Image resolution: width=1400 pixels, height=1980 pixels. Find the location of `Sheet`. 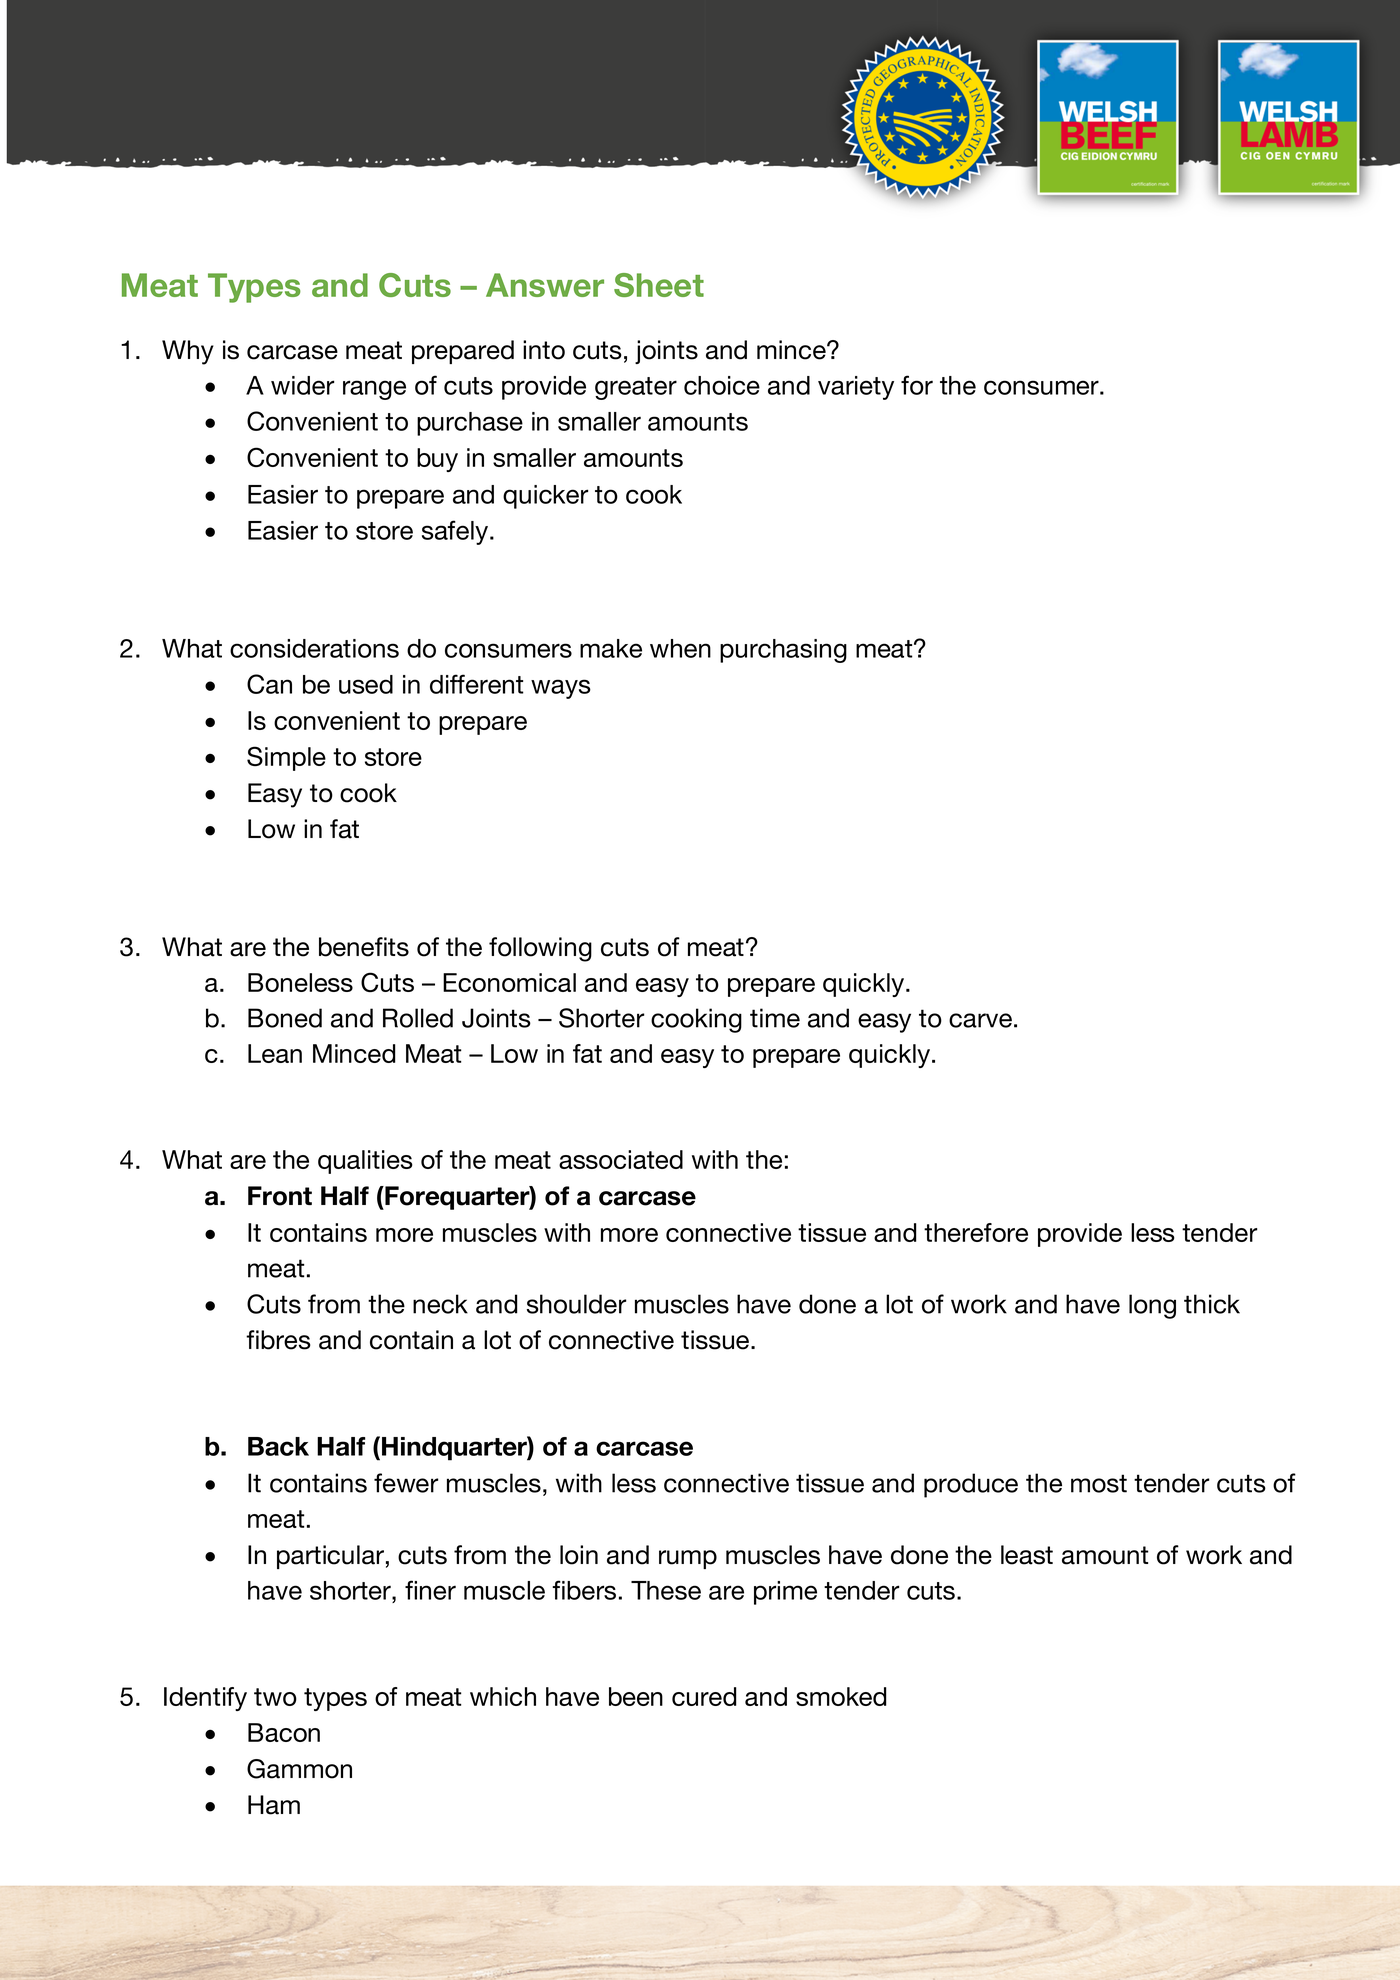

Sheet is located at coordinates (659, 285).
